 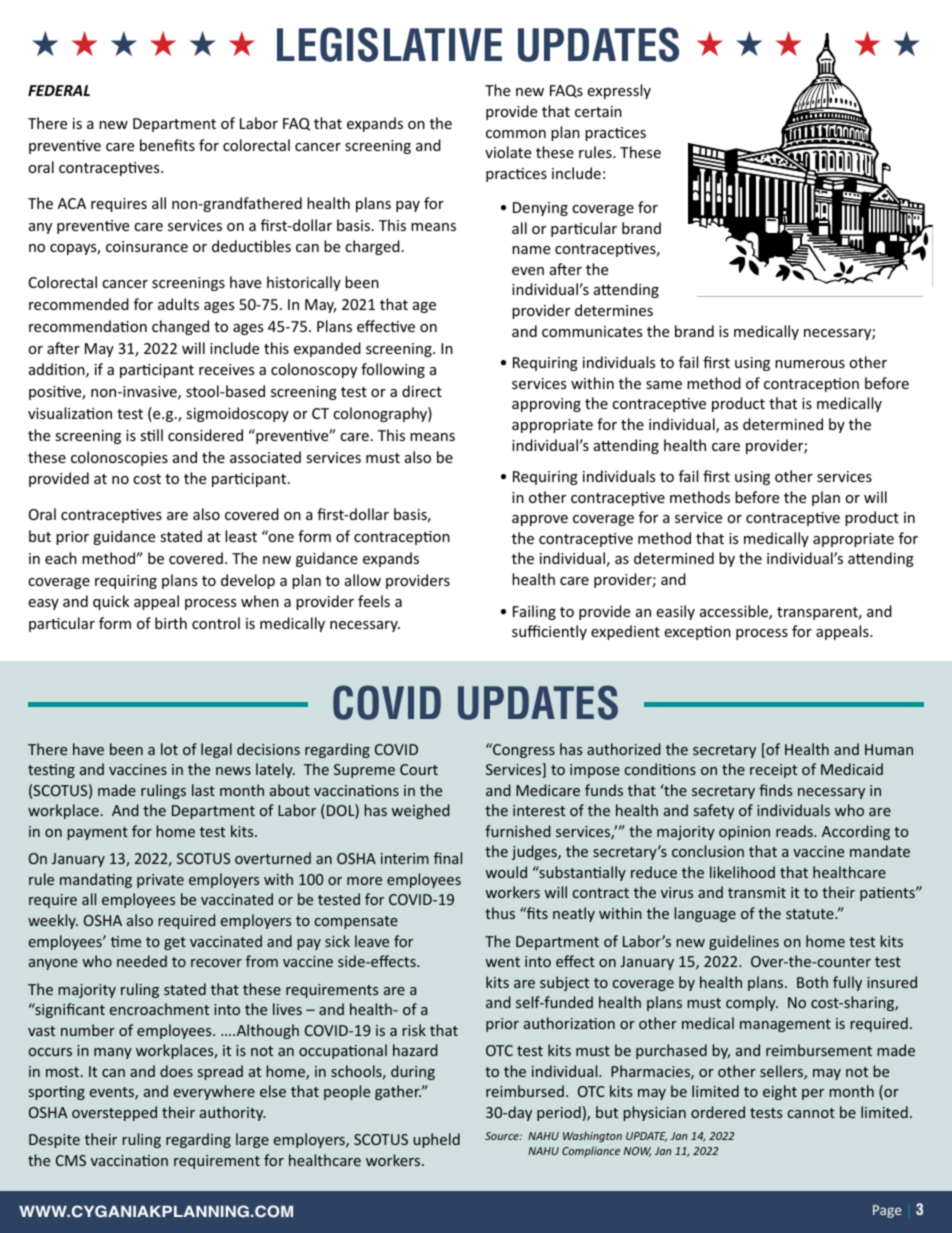 I want to click on birth, so click(x=171, y=623).
